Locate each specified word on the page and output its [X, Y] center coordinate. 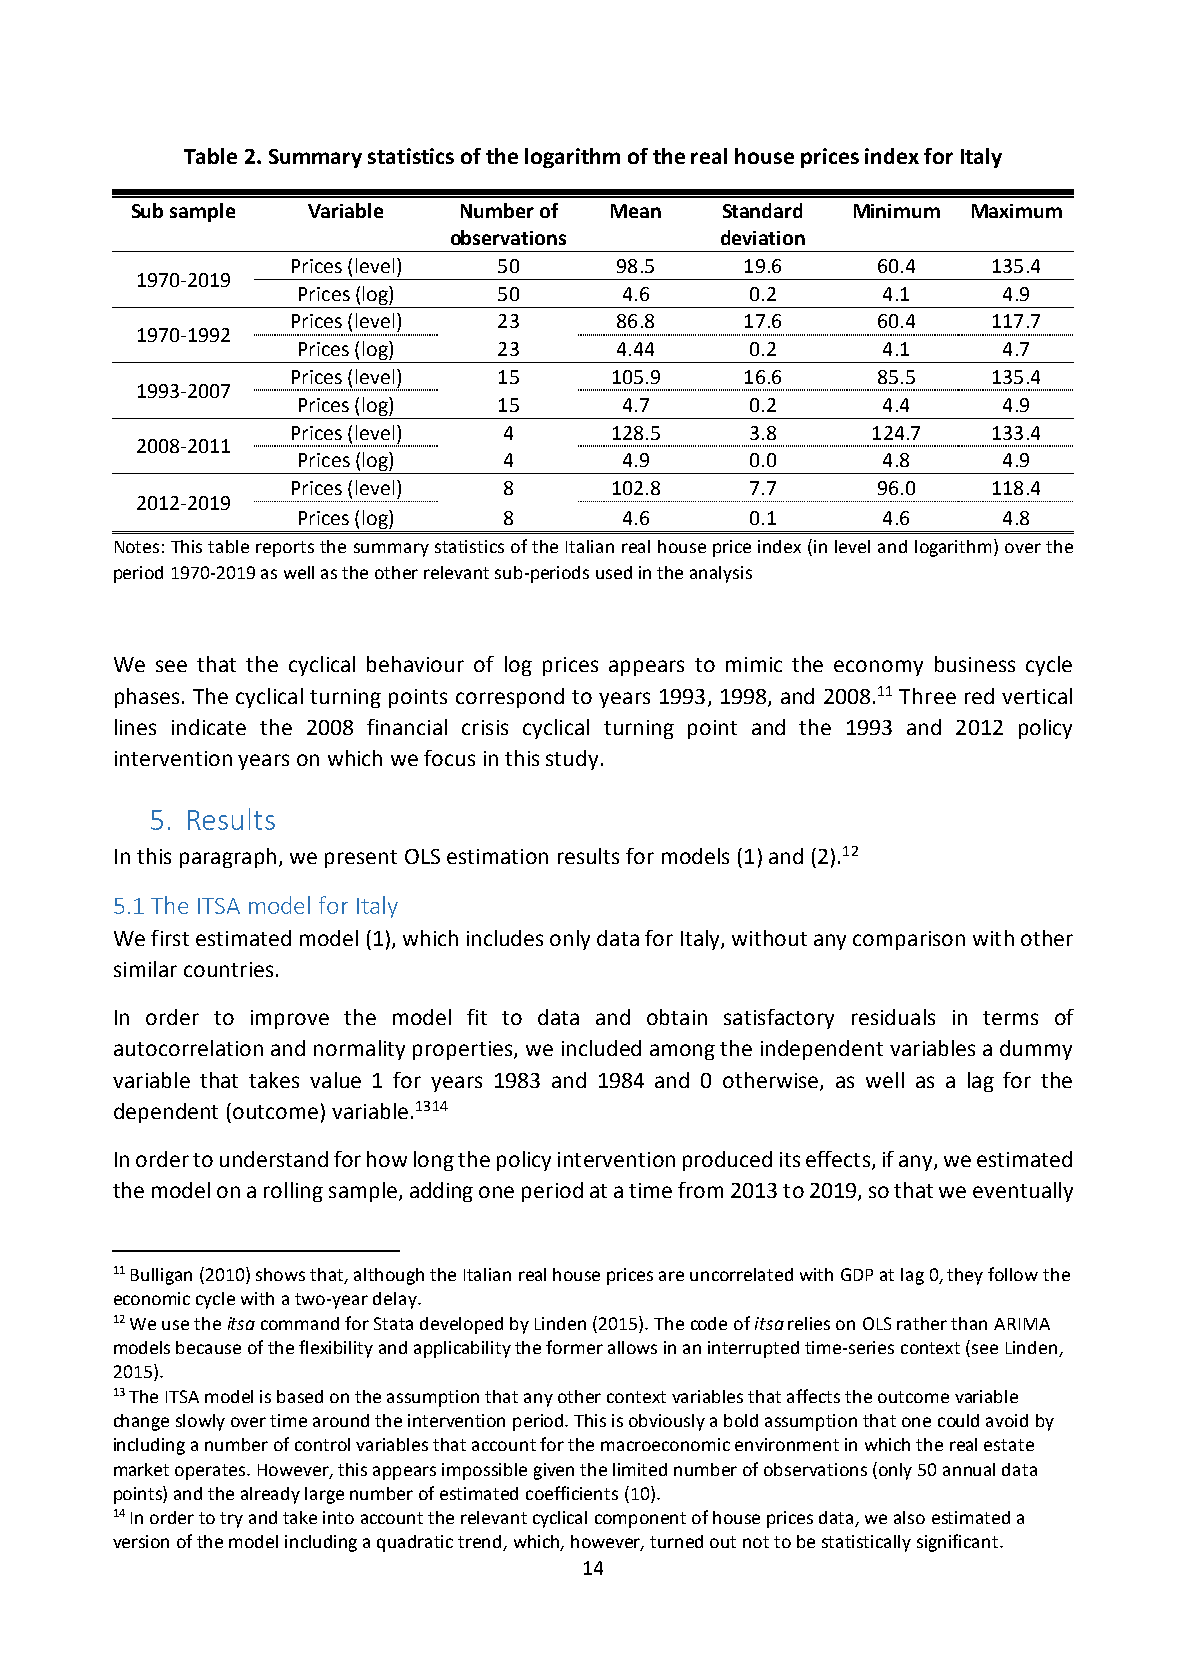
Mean [636, 211]
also [909, 1517]
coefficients [572, 1493]
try [231, 1520]
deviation [763, 237]
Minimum [897, 211]
